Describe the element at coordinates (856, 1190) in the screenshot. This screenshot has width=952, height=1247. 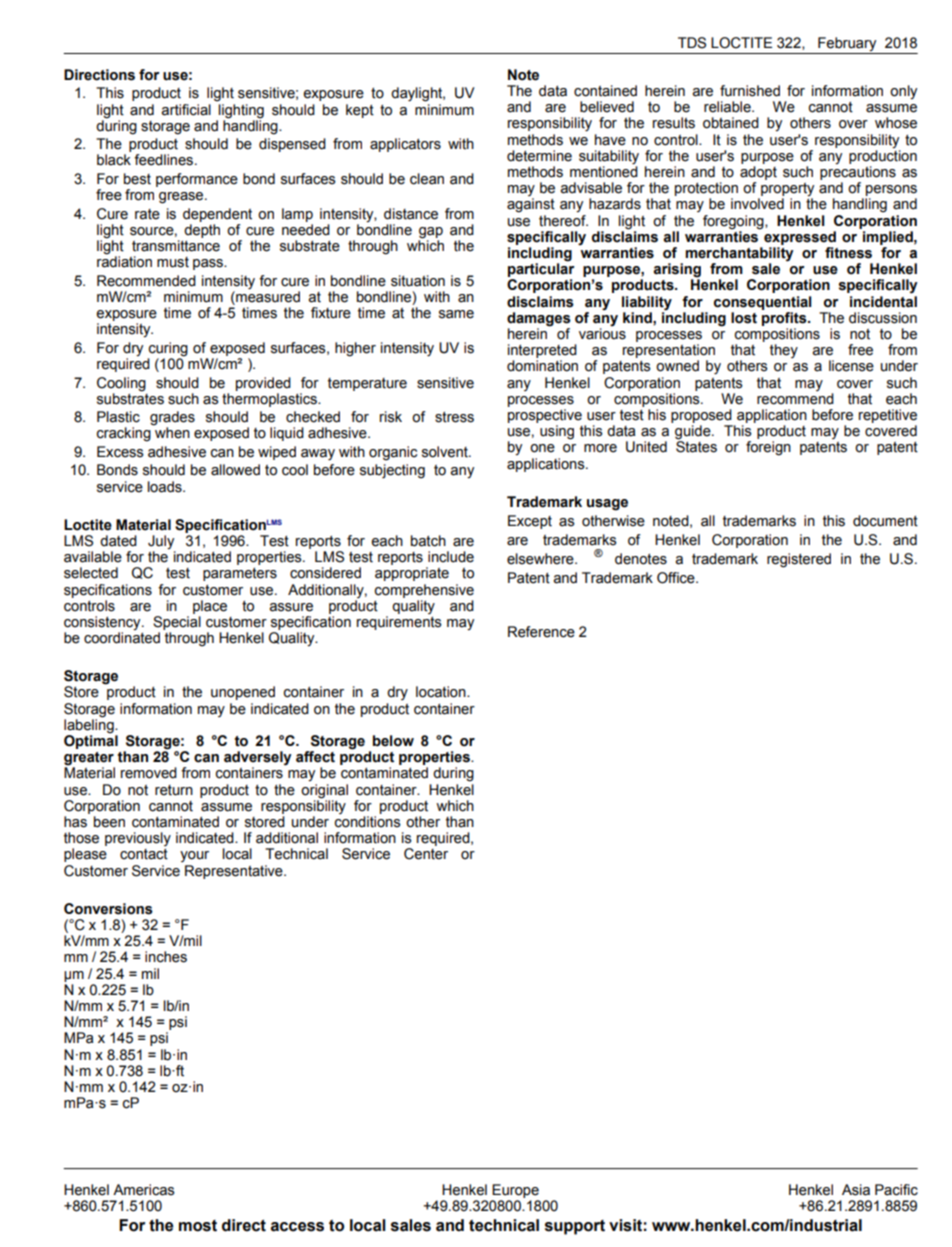
I see `Asia` at that location.
